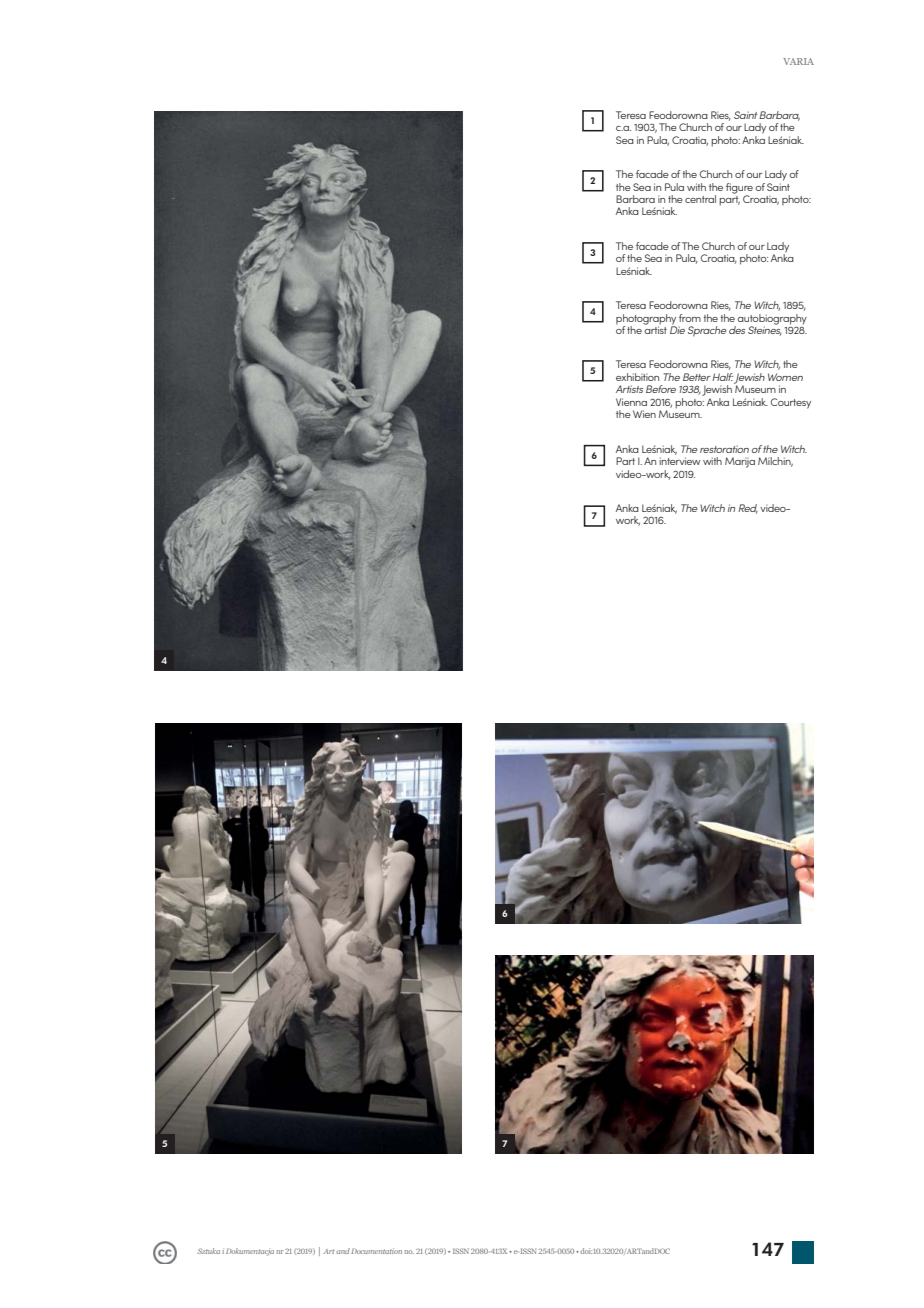 The height and width of the image is (1308, 924). What do you see at coordinates (700, 199) in the image?
I see `central` at bounding box center [700, 199].
